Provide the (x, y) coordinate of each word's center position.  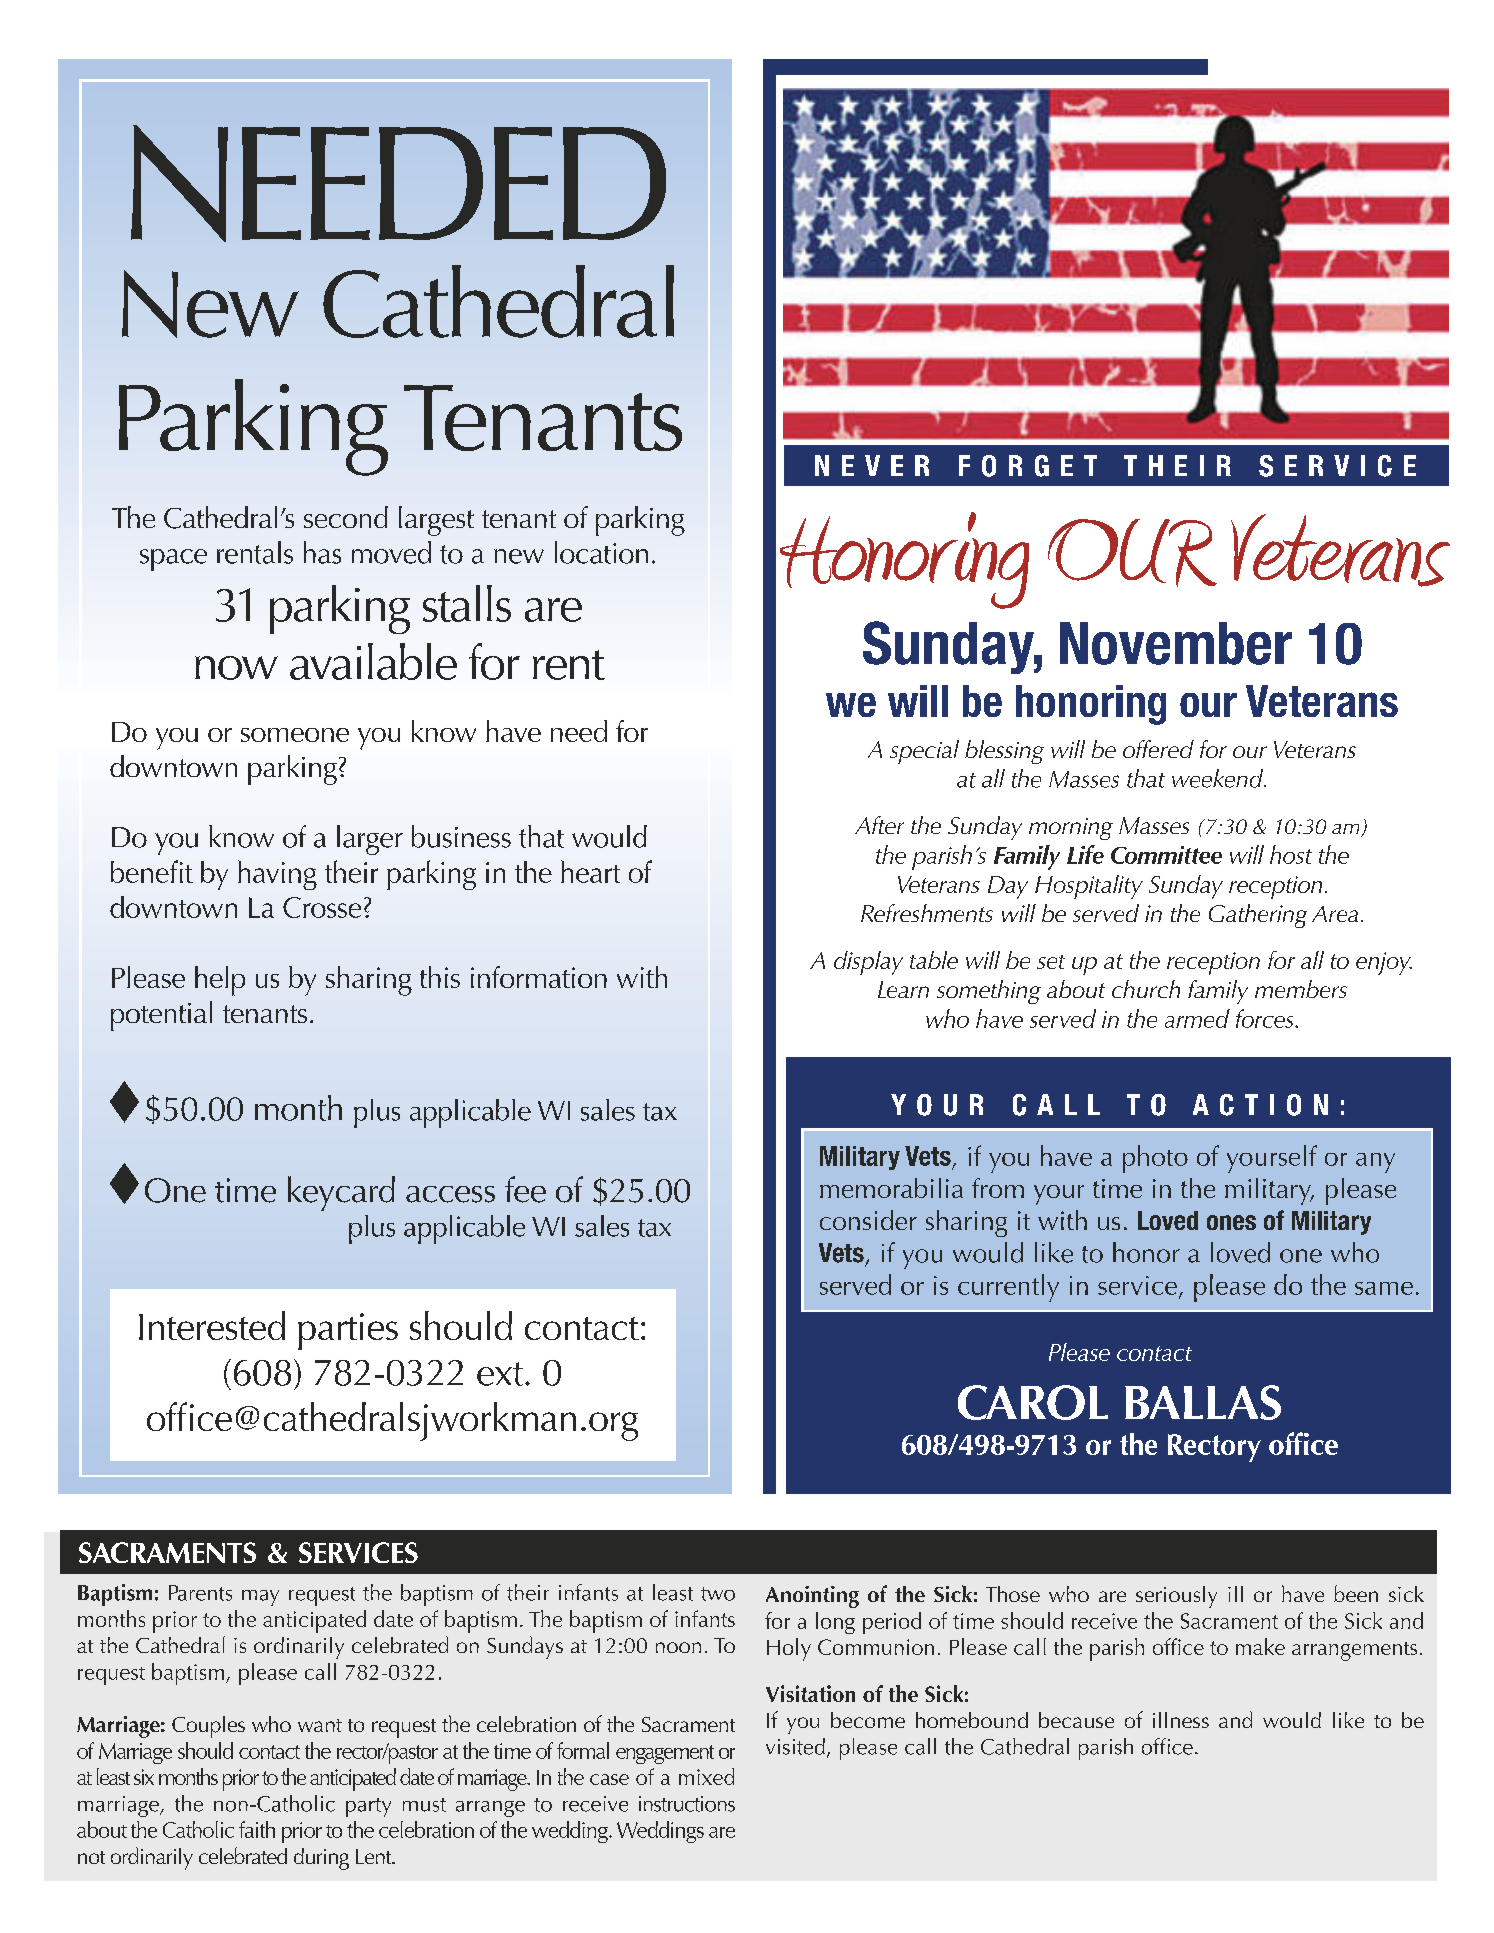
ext (501, 1374)
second (346, 517)
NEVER (872, 465)
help (220, 981)
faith (257, 1829)
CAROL (1033, 1402)
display (868, 963)
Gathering (1258, 916)
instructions (687, 1804)
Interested (212, 1325)
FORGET (1028, 466)
